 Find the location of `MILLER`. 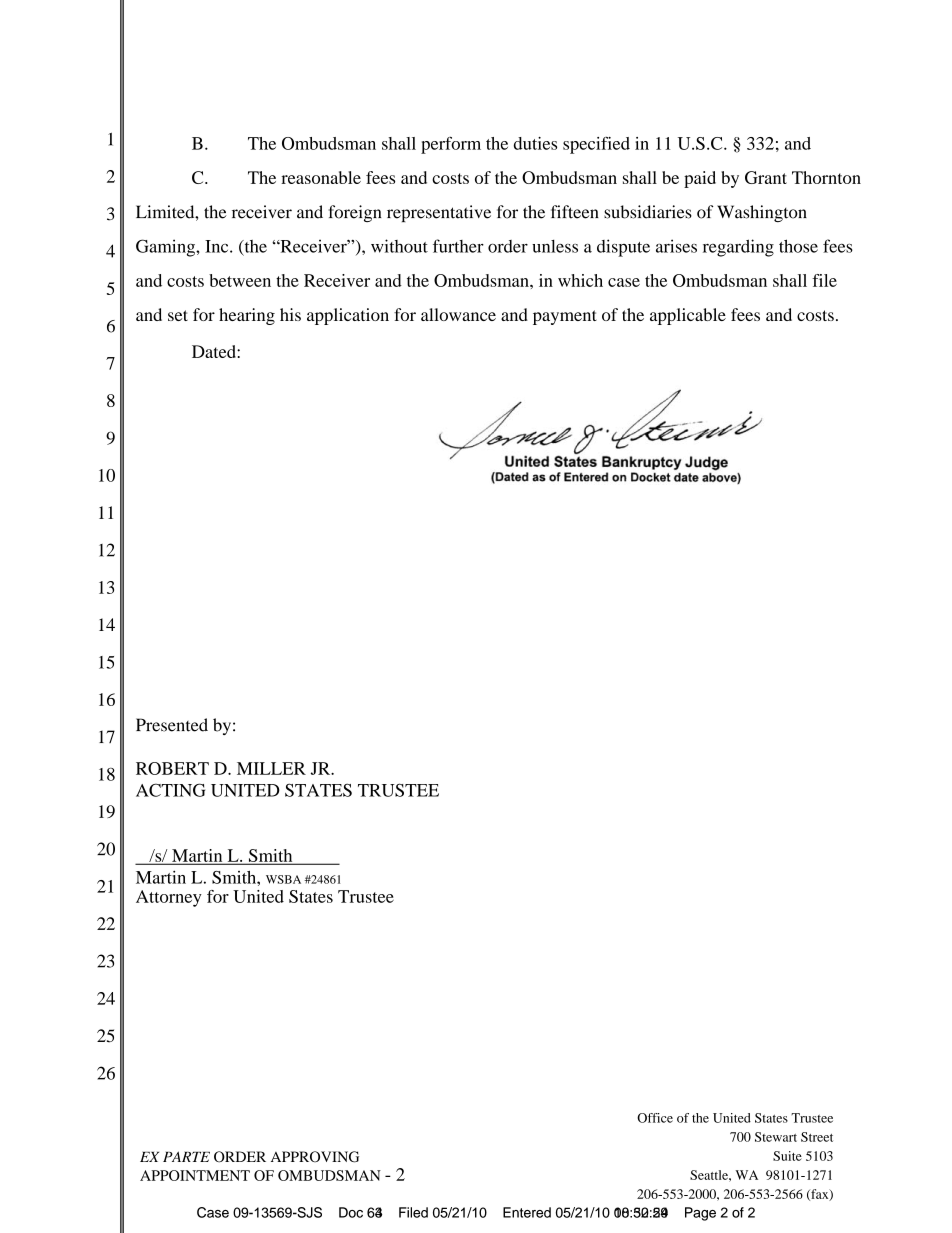

MILLER is located at coordinates (271, 768).
